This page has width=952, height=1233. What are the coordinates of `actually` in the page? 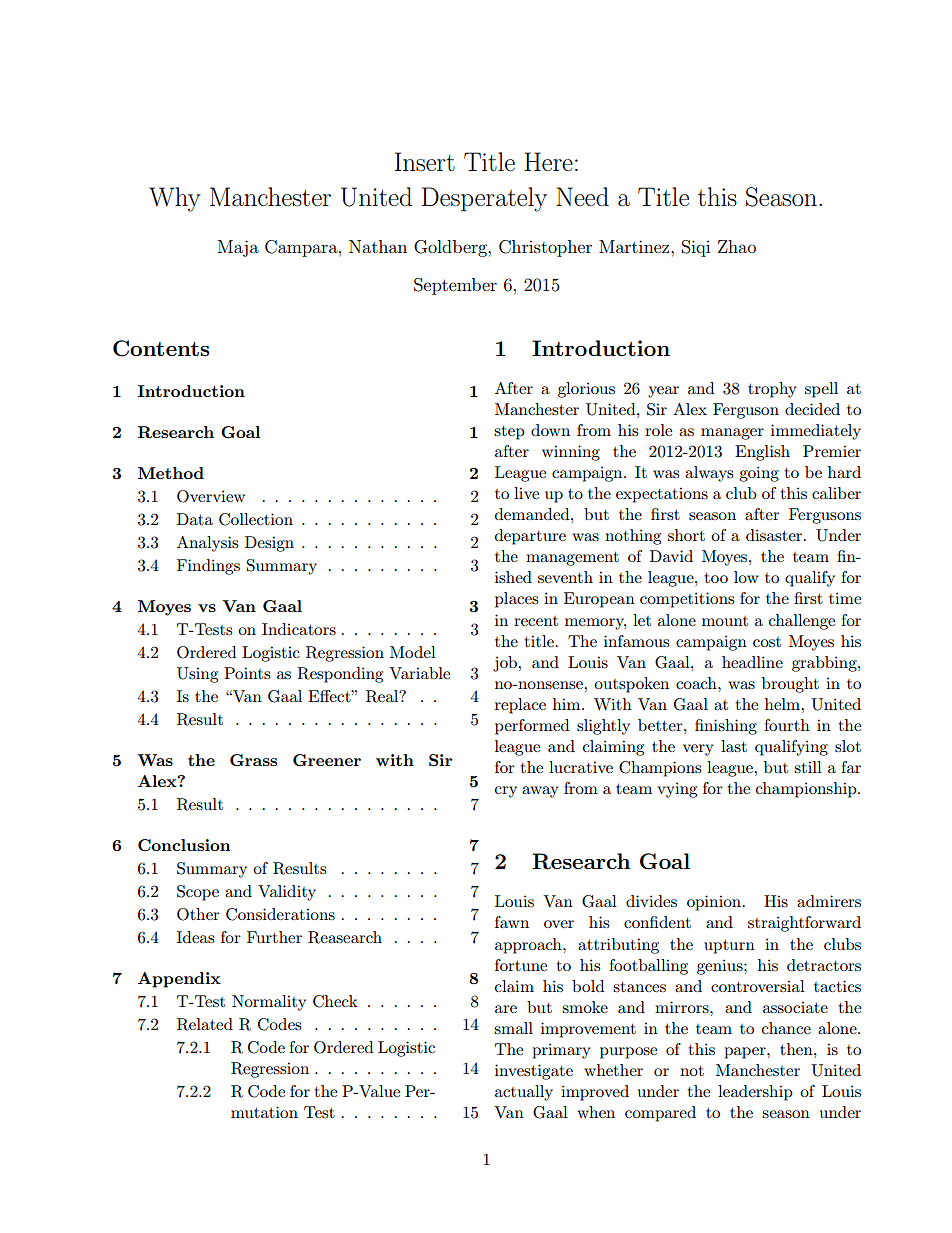 It's located at (524, 1093).
